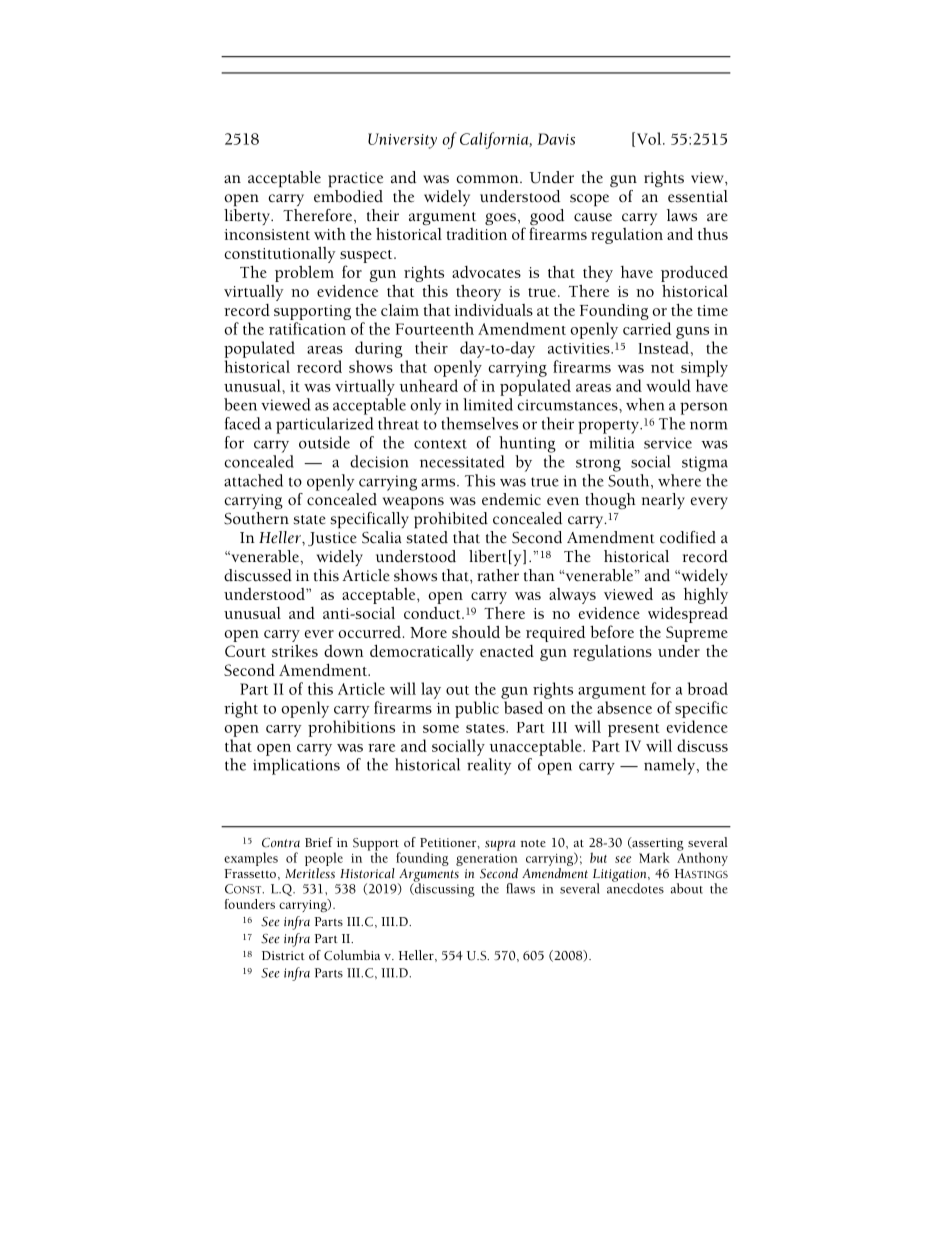 This screenshot has width=952, height=1233. I want to click on common, so click(488, 179).
